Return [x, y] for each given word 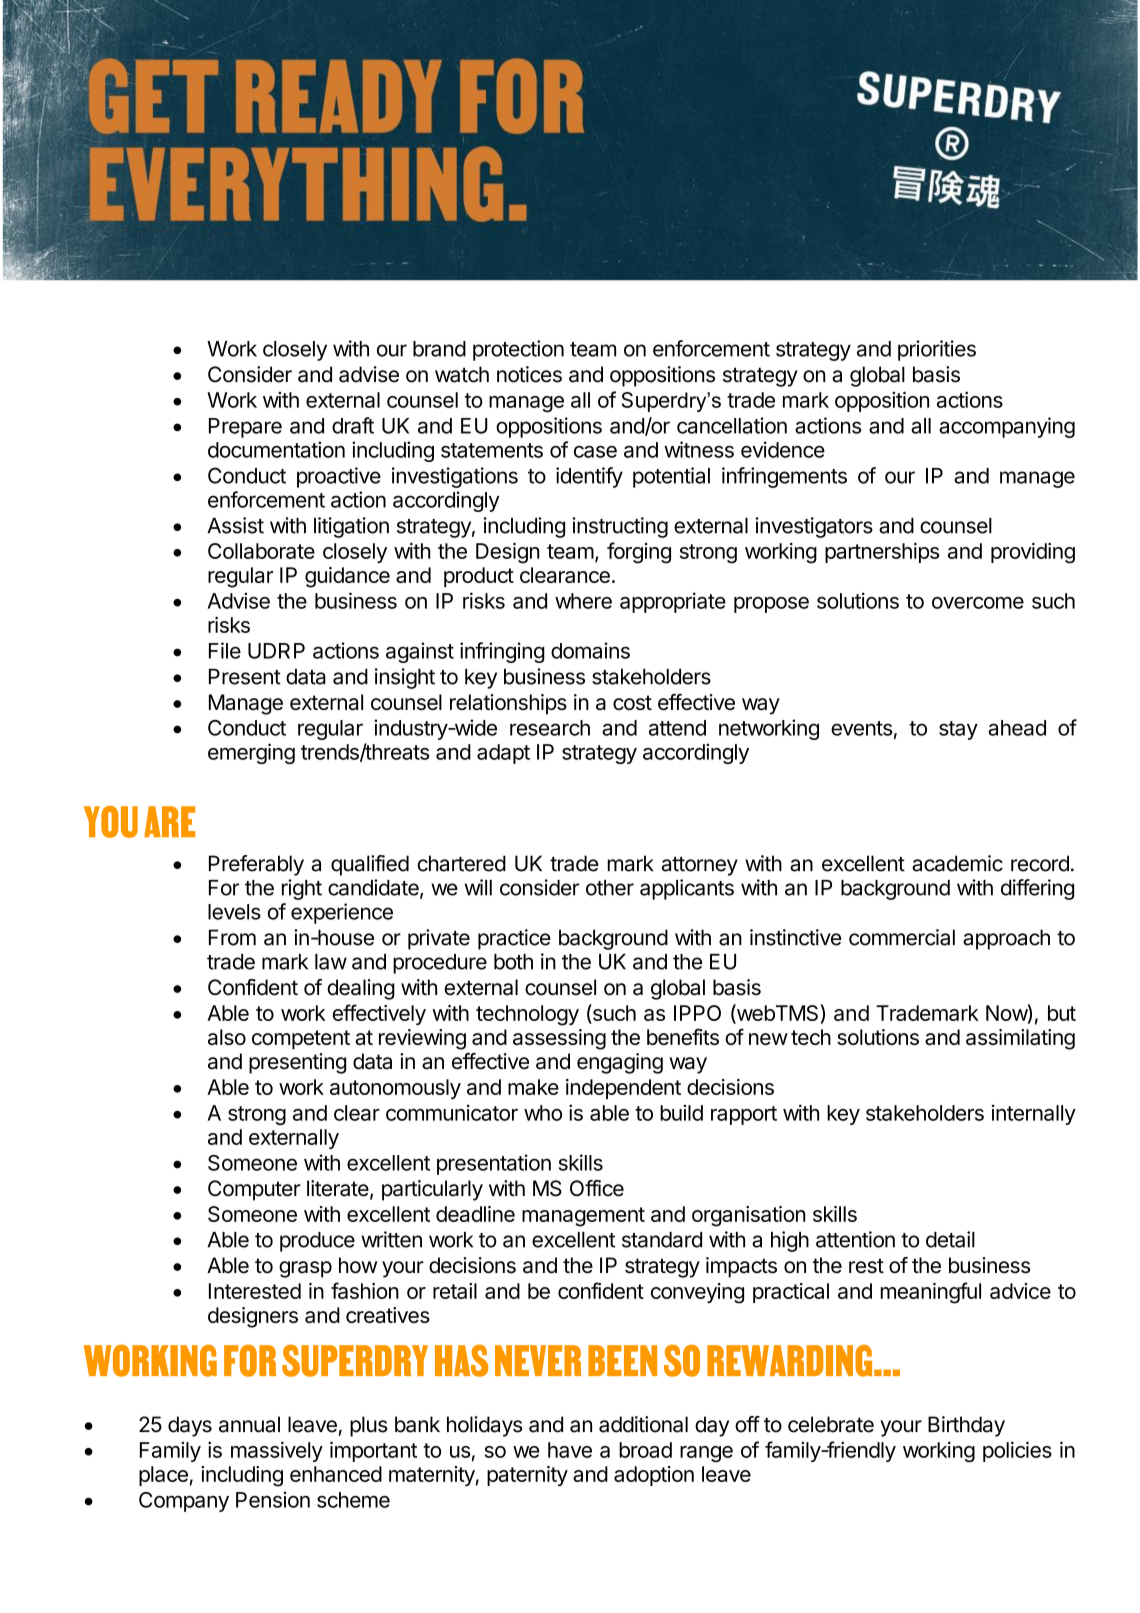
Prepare [245, 428]
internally [1034, 1115]
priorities [937, 350]
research [550, 728]
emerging [251, 753]
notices [529, 374]
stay [958, 730]
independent [623, 1089]
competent [301, 1040]
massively [277, 1451]
